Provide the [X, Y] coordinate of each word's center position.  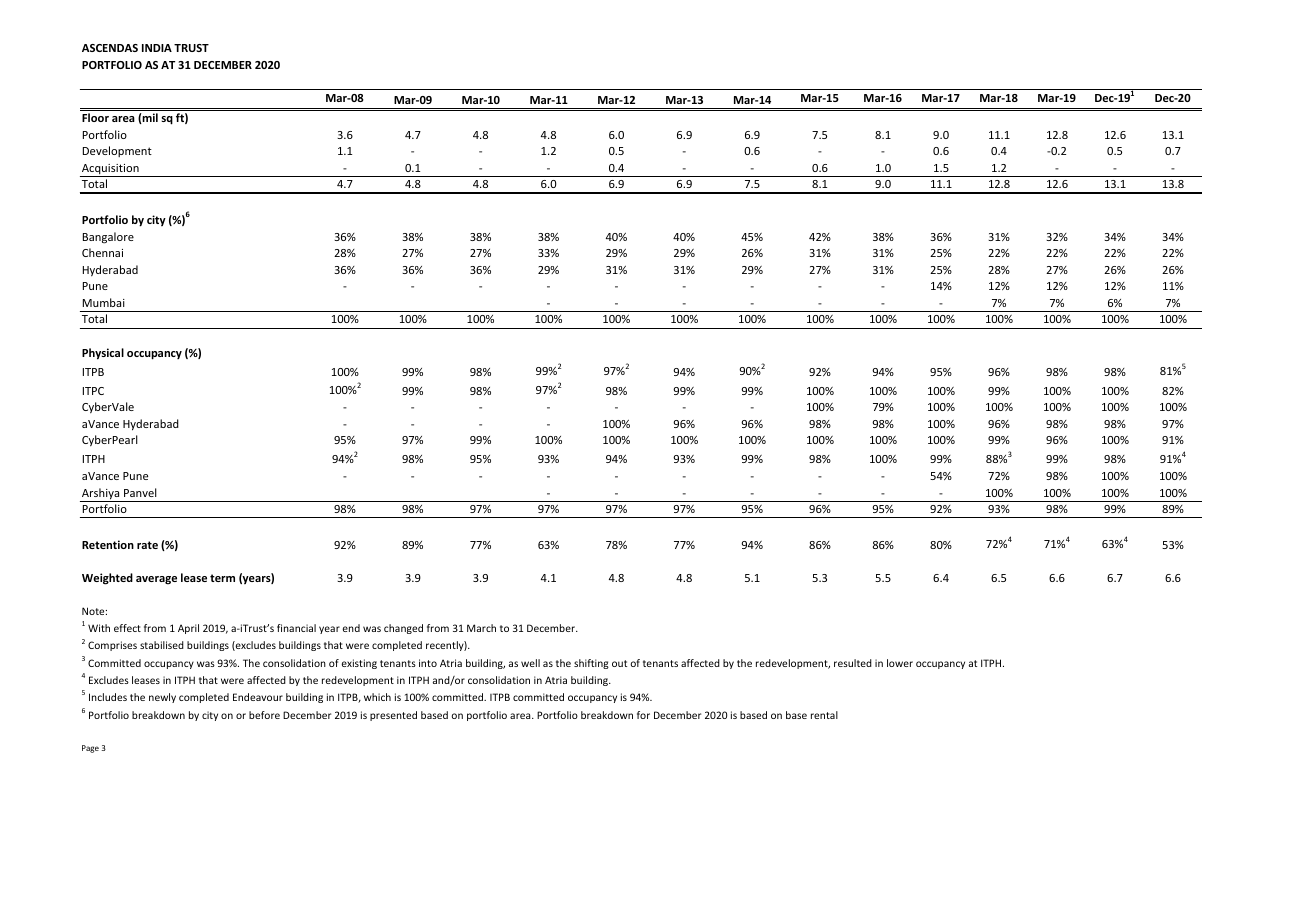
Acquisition [110, 170]
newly [162, 698]
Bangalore [108, 238]
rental [824, 715]
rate [147, 545]
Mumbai [104, 302]
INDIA [157, 48]
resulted [853, 663]
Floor [95, 117]
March [481, 628]
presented [393, 716]
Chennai [102, 252]
